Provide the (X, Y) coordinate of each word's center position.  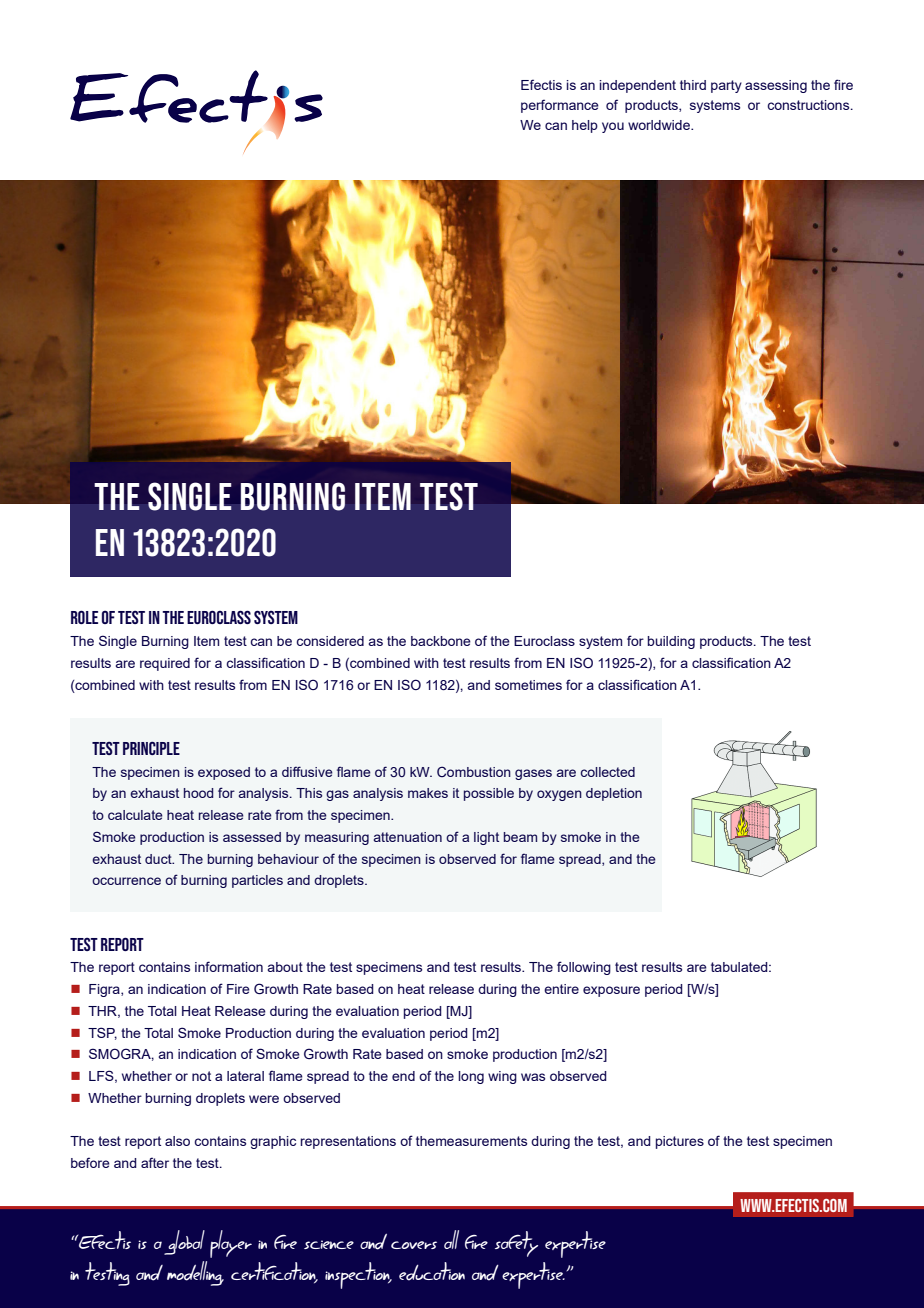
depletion (614, 794)
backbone (441, 641)
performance (560, 106)
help (585, 126)
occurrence (126, 881)
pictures (680, 1142)
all (451, 1239)
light (486, 838)
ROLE (84, 617)
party (726, 86)
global (184, 1242)
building (671, 642)
